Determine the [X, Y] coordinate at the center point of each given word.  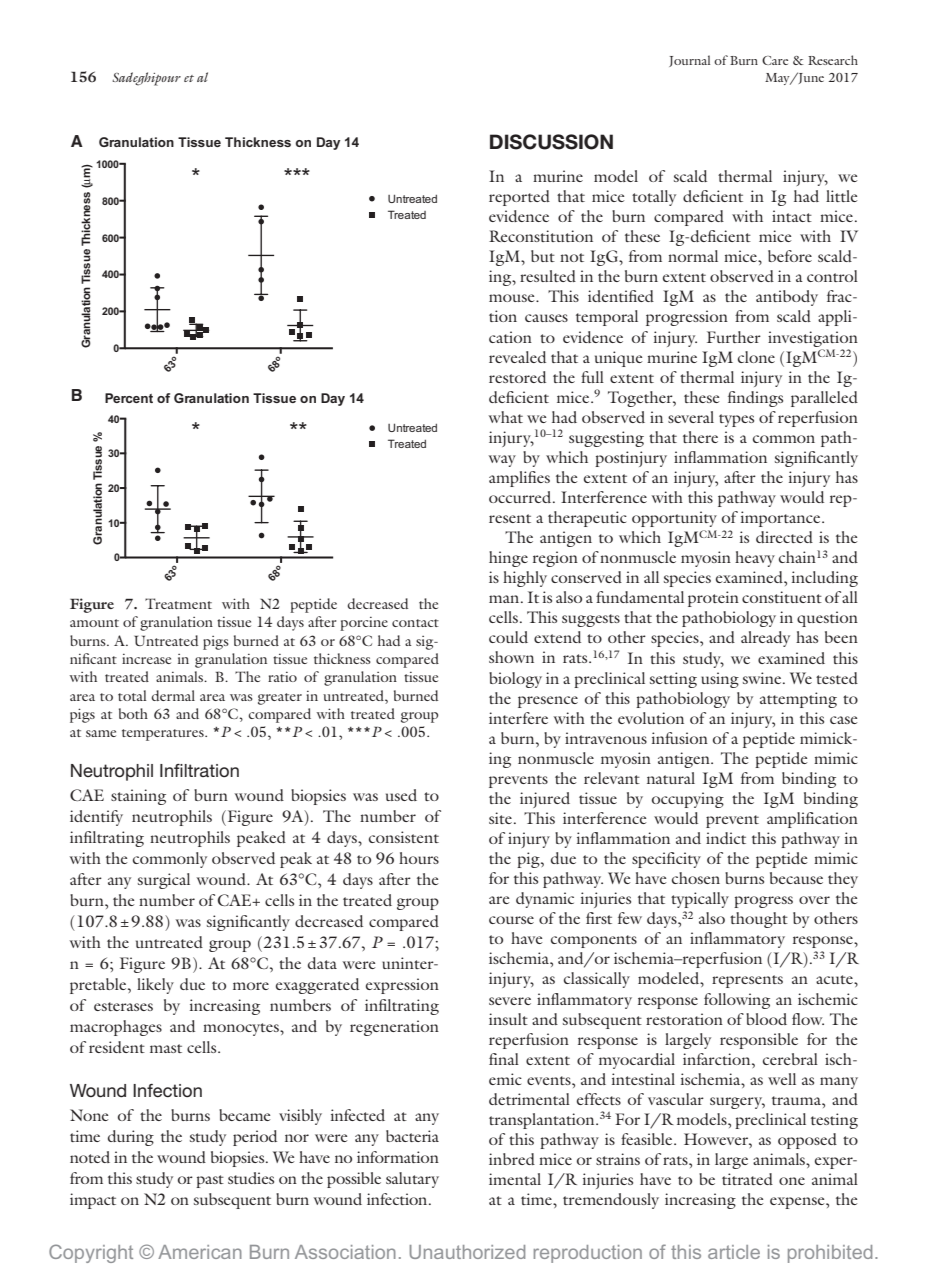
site [502, 818]
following [737, 1001]
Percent [129, 398]
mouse [513, 298]
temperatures [164, 735]
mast [166, 1048]
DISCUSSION [551, 142]
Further [734, 337]
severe [510, 1001]
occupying [688, 800]
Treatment [178, 603]
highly [525, 579]
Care [775, 60]
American [200, 1252]
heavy [755, 559]
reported [519, 198]
